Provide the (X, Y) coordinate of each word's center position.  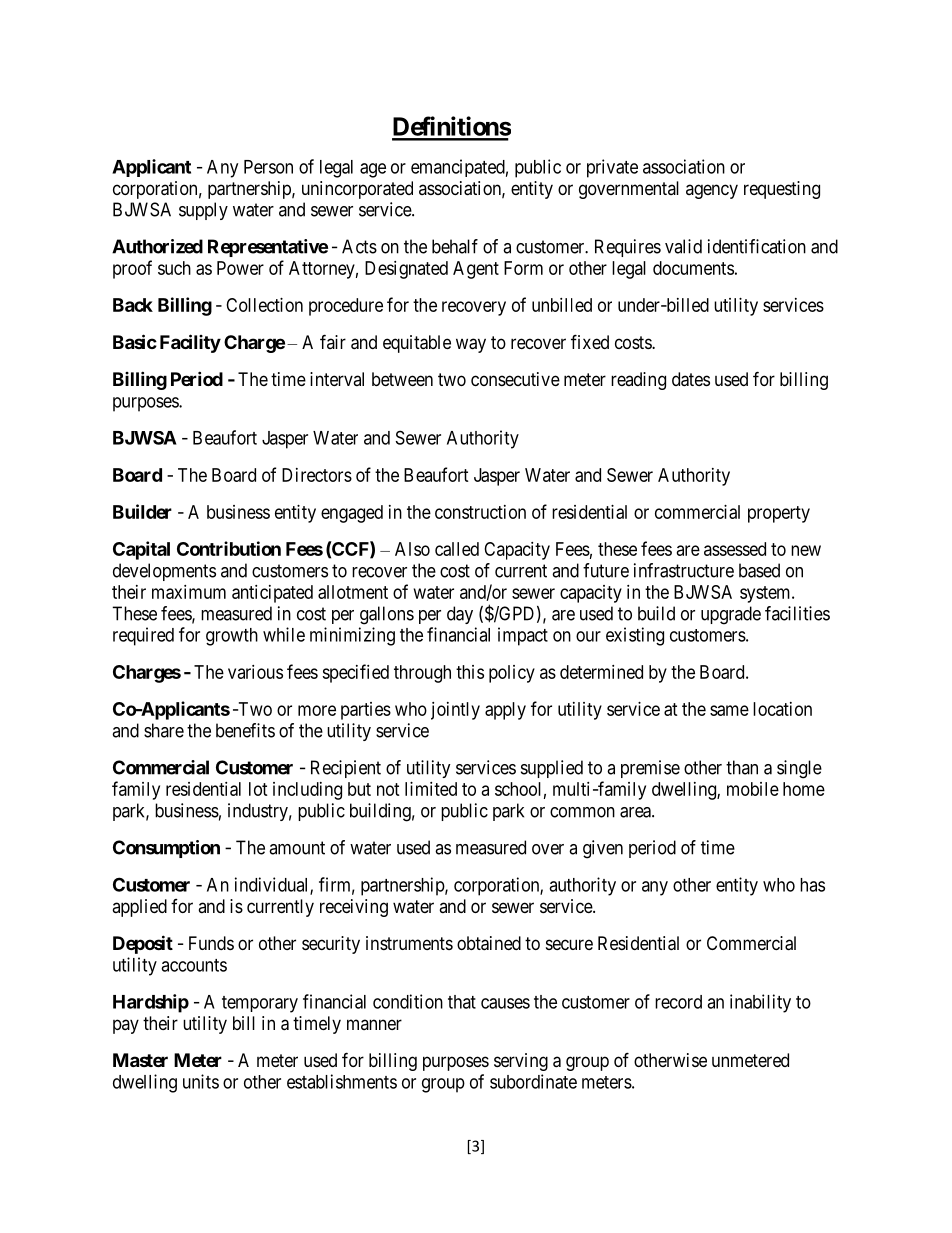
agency (712, 191)
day (460, 615)
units (201, 1081)
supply (203, 211)
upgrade (731, 615)
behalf (455, 246)
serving (521, 1062)
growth (232, 637)
